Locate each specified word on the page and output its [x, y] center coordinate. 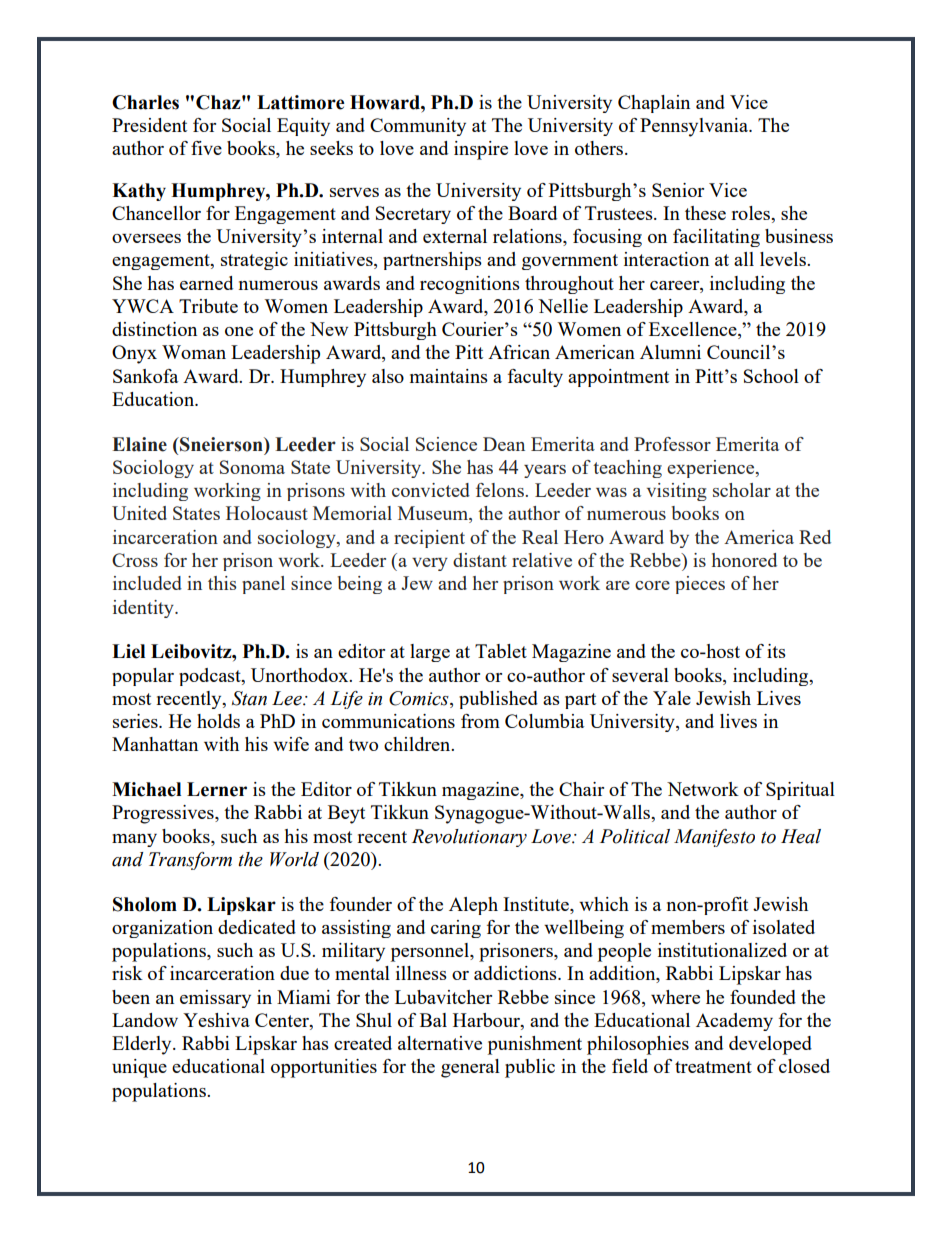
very [430, 564]
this [222, 583]
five [206, 148]
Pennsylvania [695, 127]
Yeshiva [216, 1020]
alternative [440, 1043]
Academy [734, 1022]
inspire [481, 150]
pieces [700, 585]
